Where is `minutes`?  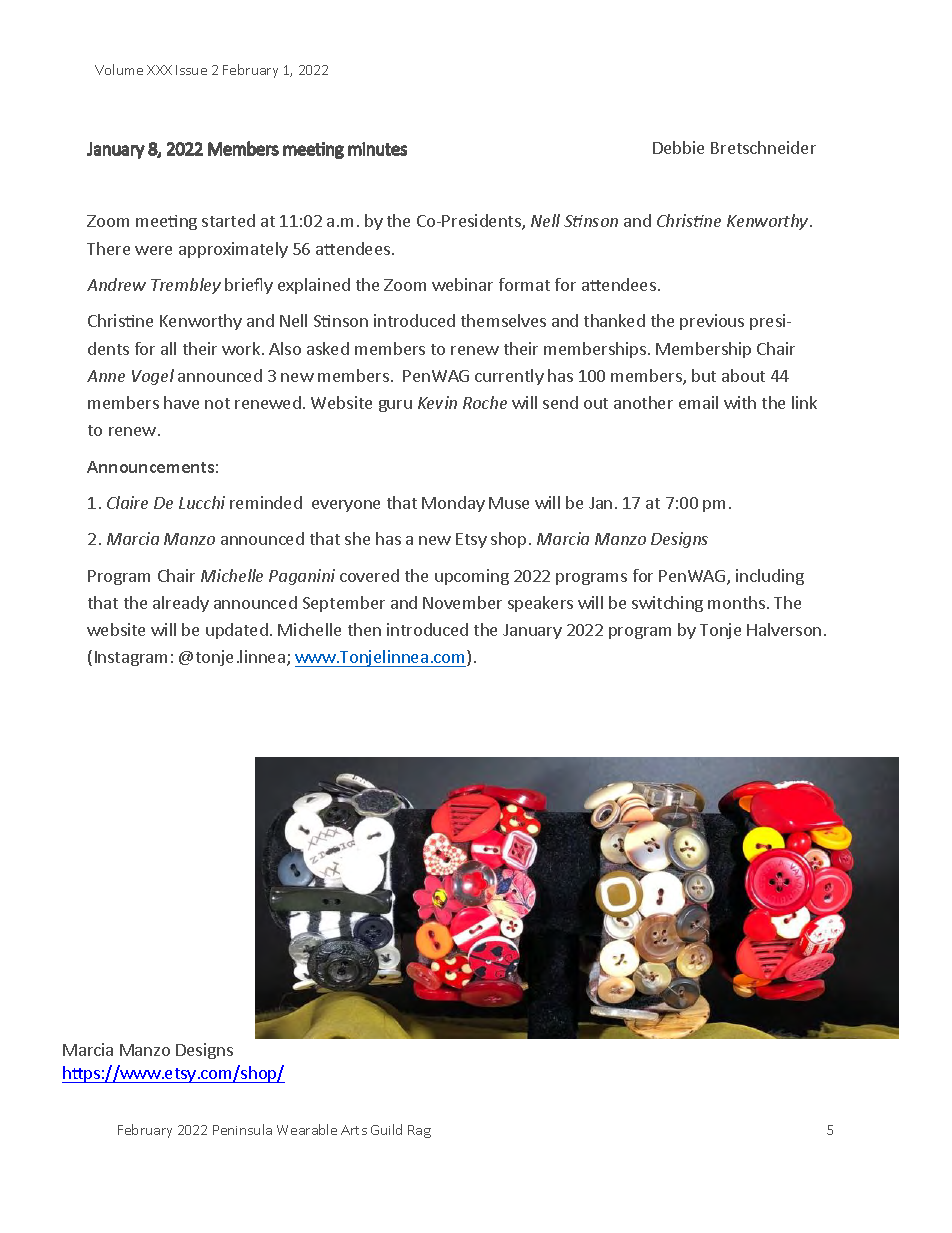 minutes is located at coordinates (377, 149).
